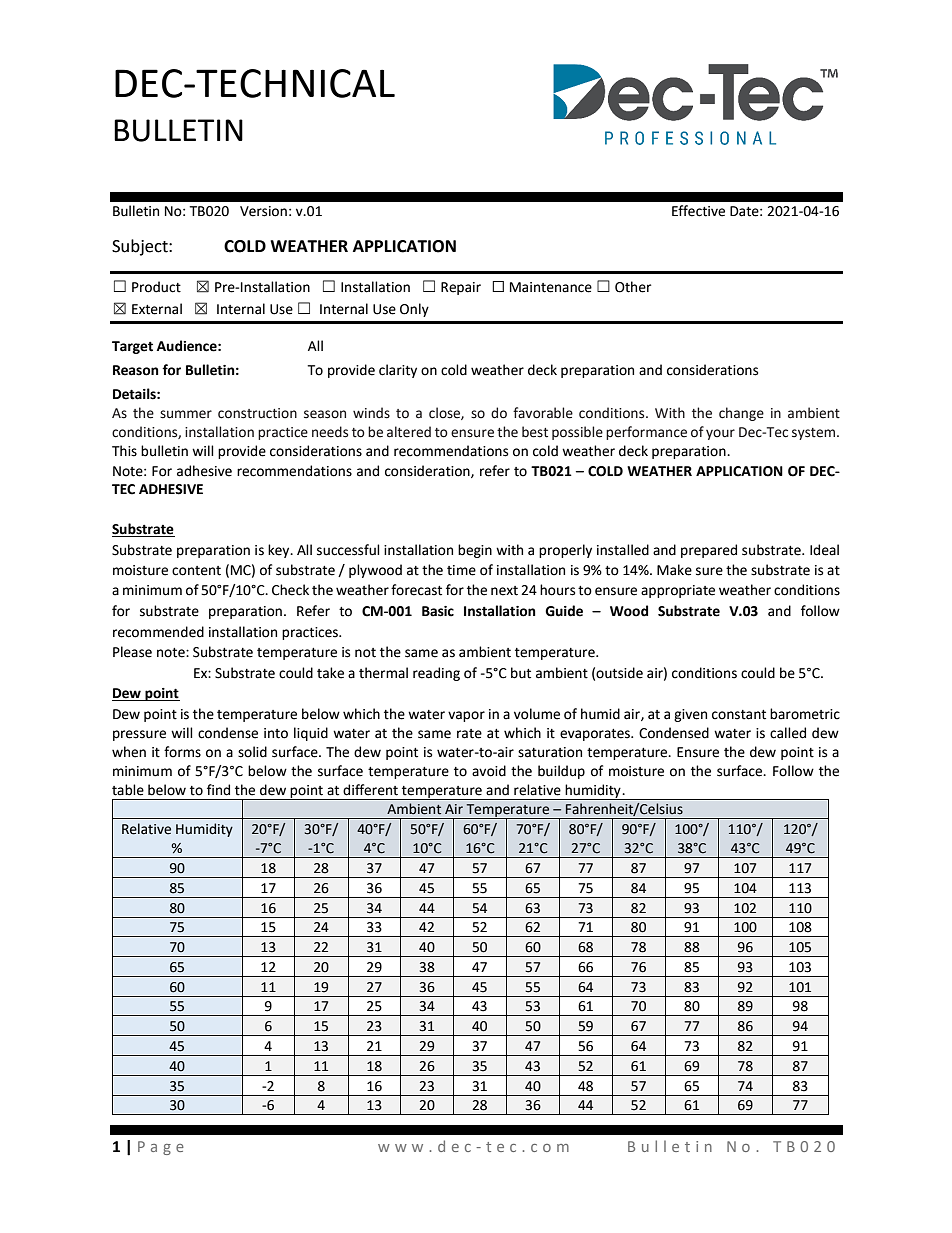 This screenshot has width=952, height=1233. Describe the element at coordinates (218, 790) in the screenshot. I see `find` at that location.
